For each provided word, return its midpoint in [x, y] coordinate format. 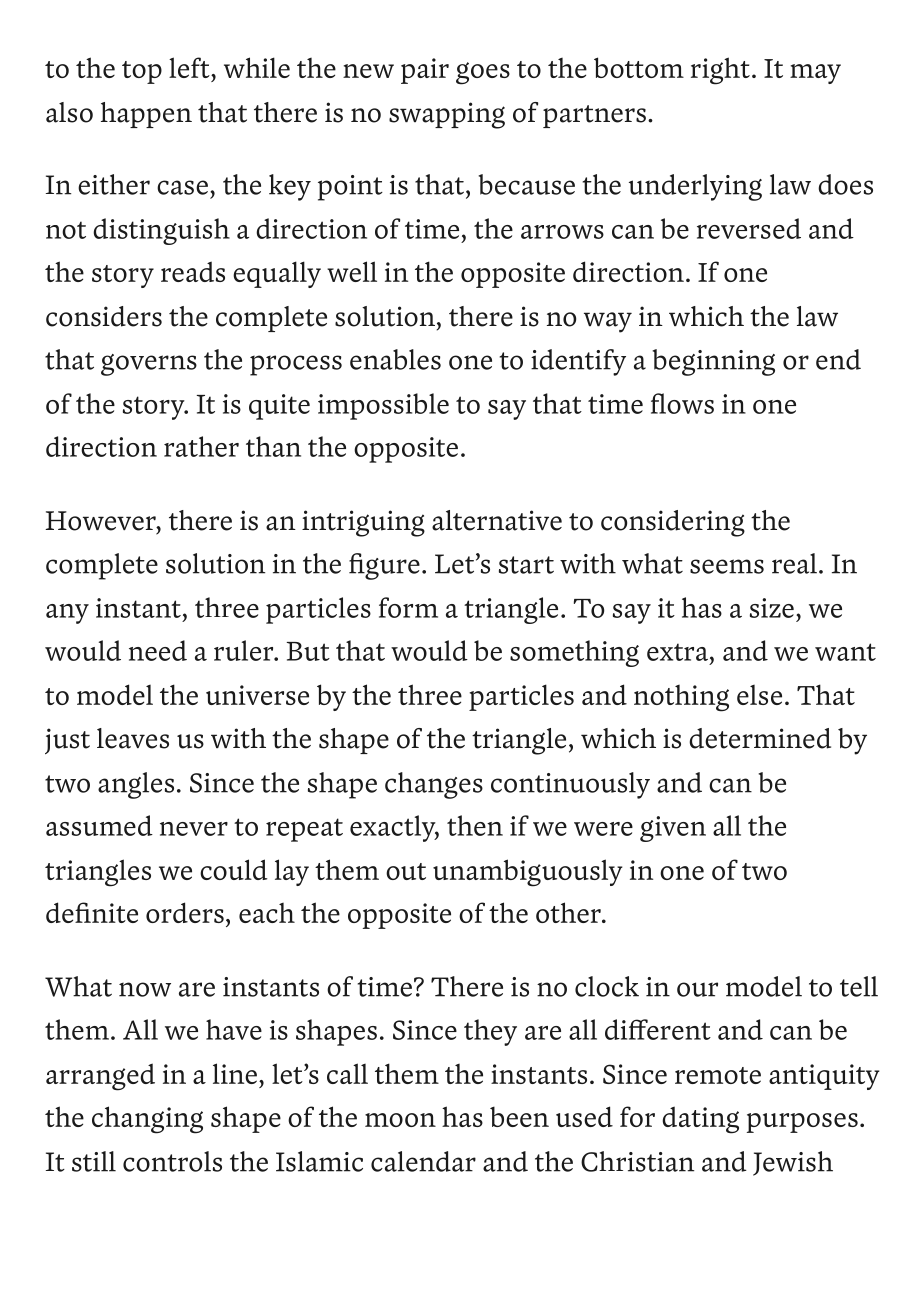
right [720, 71]
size [772, 608]
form [408, 607]
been [519, 1116]
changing [147, 1120]
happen [146, 115]
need [158, 650]
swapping [447, 115]
